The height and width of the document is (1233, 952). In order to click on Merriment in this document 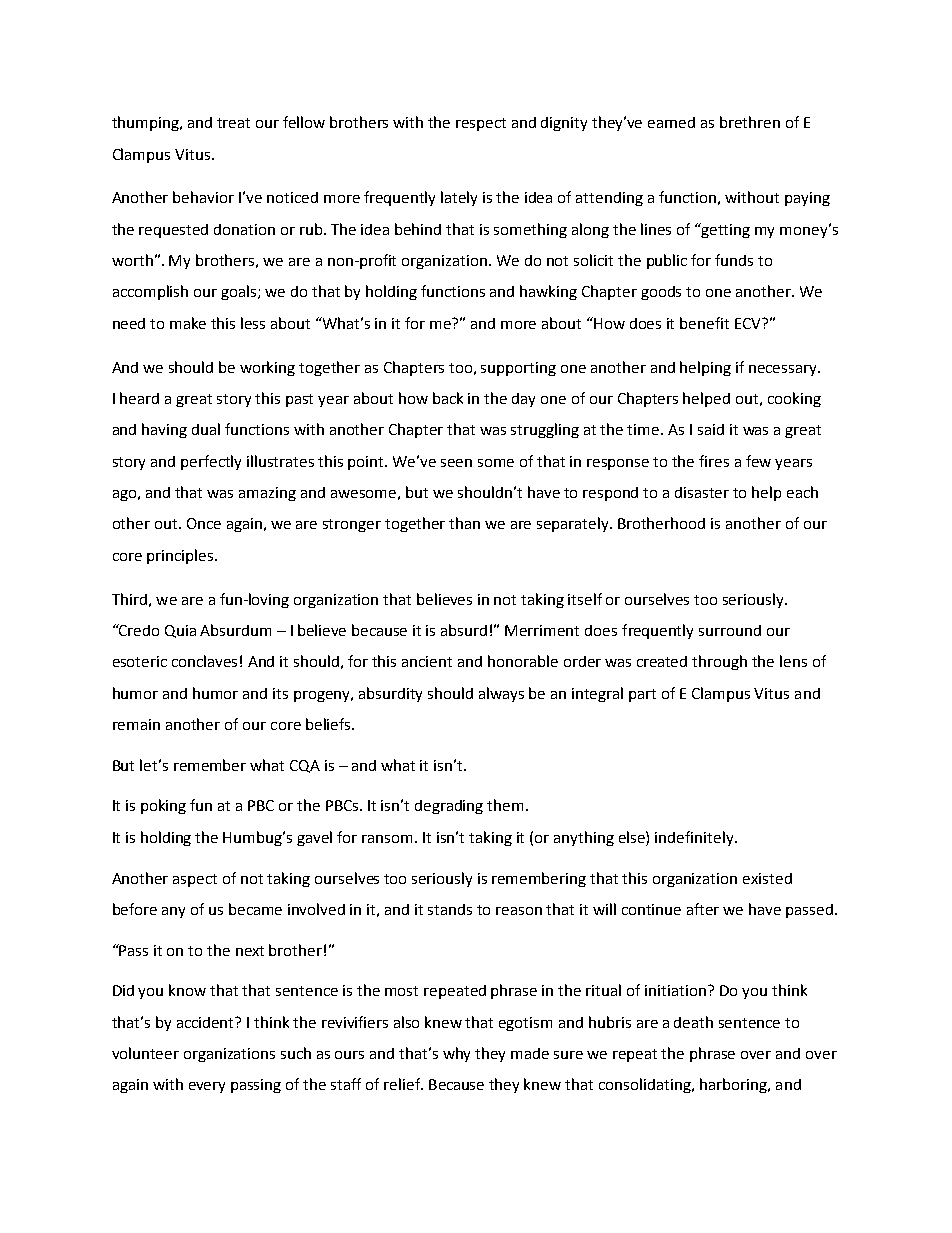, I will do `click(542, 630)`.
